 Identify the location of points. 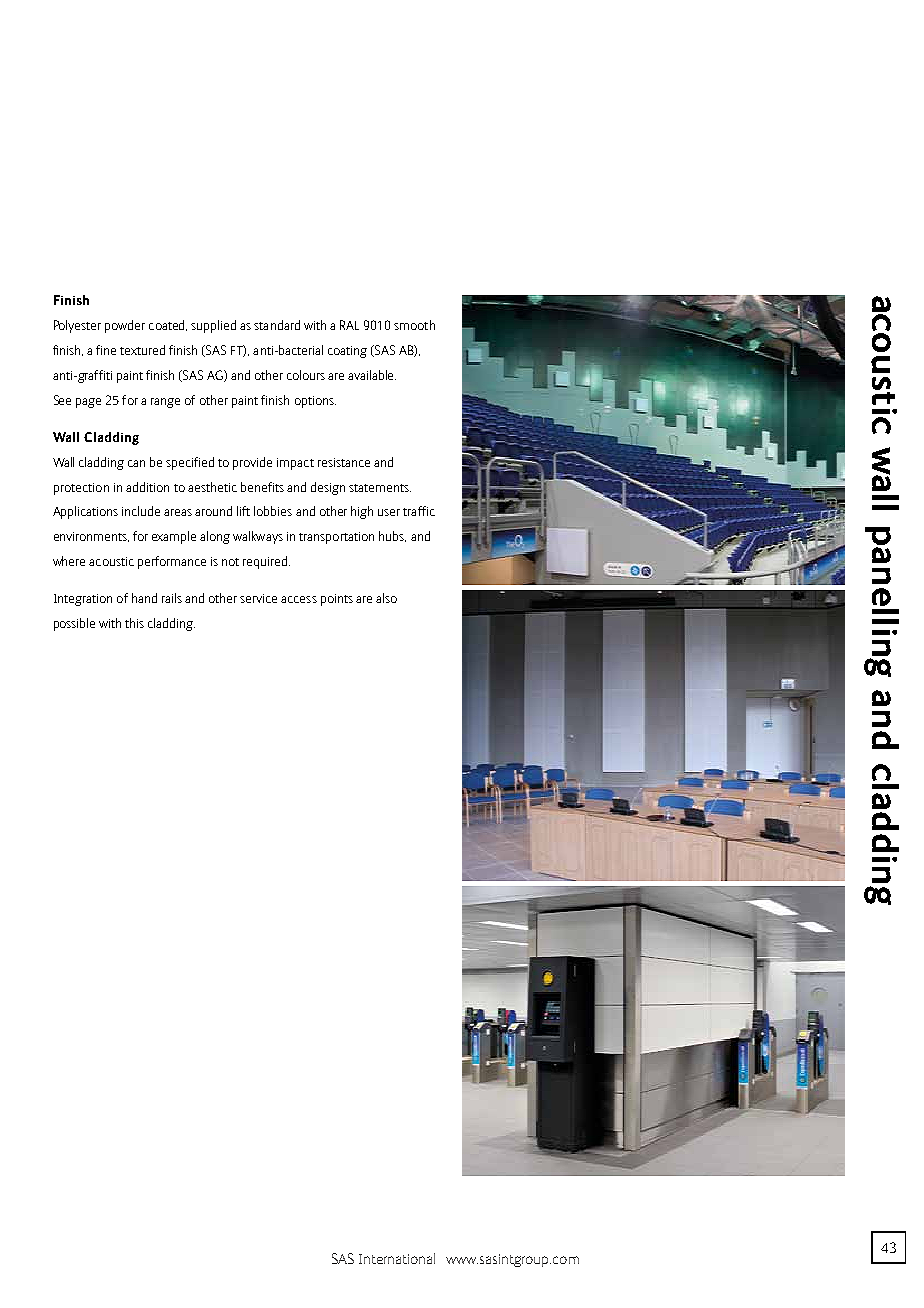
(337, 600).
